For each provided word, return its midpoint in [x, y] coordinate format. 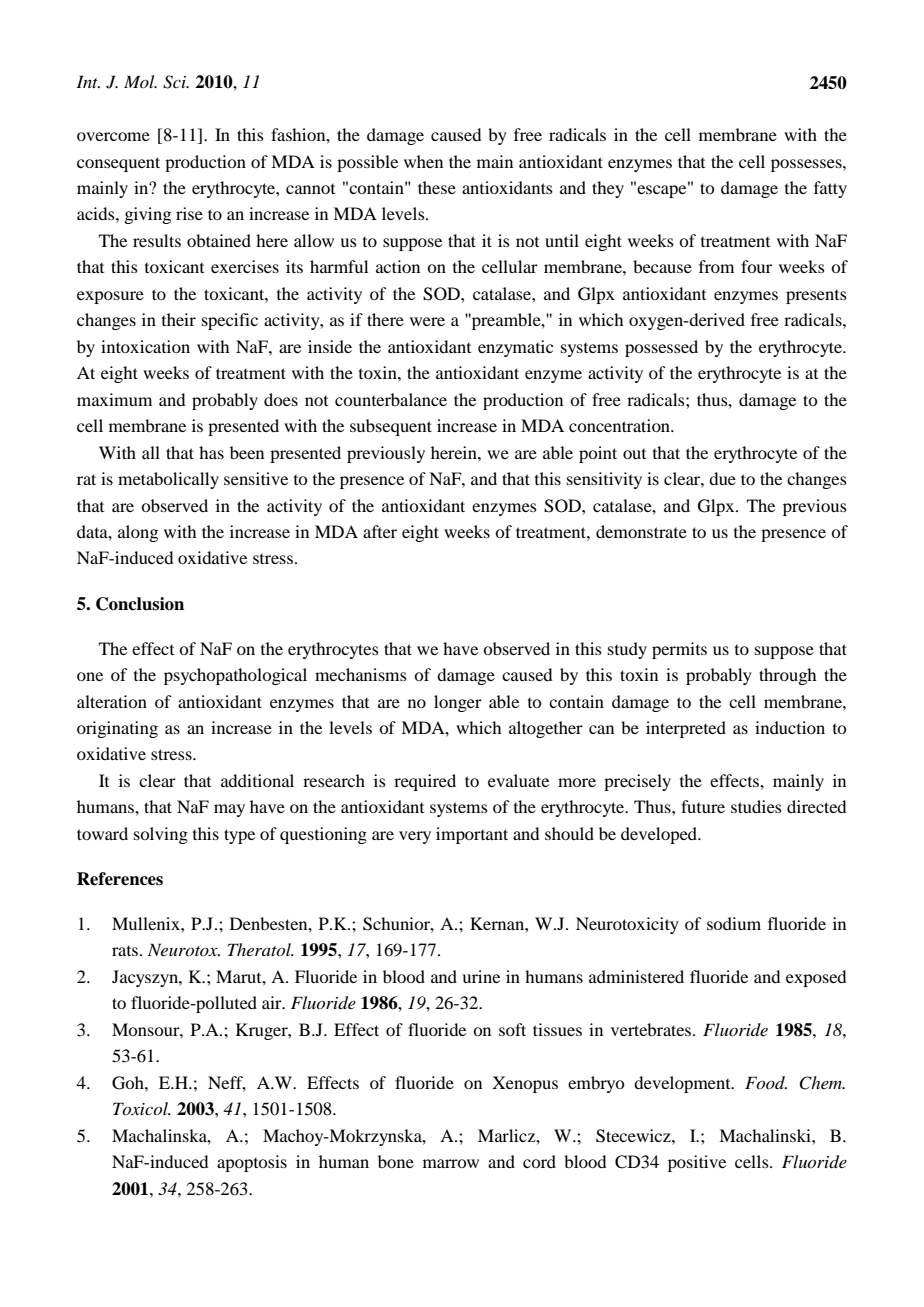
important [472, 835]
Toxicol [141, 1108]
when [423, 161]
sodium [734, 923]
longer [458, 703]
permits [679, 650]
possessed [661, 348]
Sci [175, 82]
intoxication [145, 346]
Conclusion [140, 604]
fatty [830, 189]
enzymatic [515, 348]
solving [161, 835]
